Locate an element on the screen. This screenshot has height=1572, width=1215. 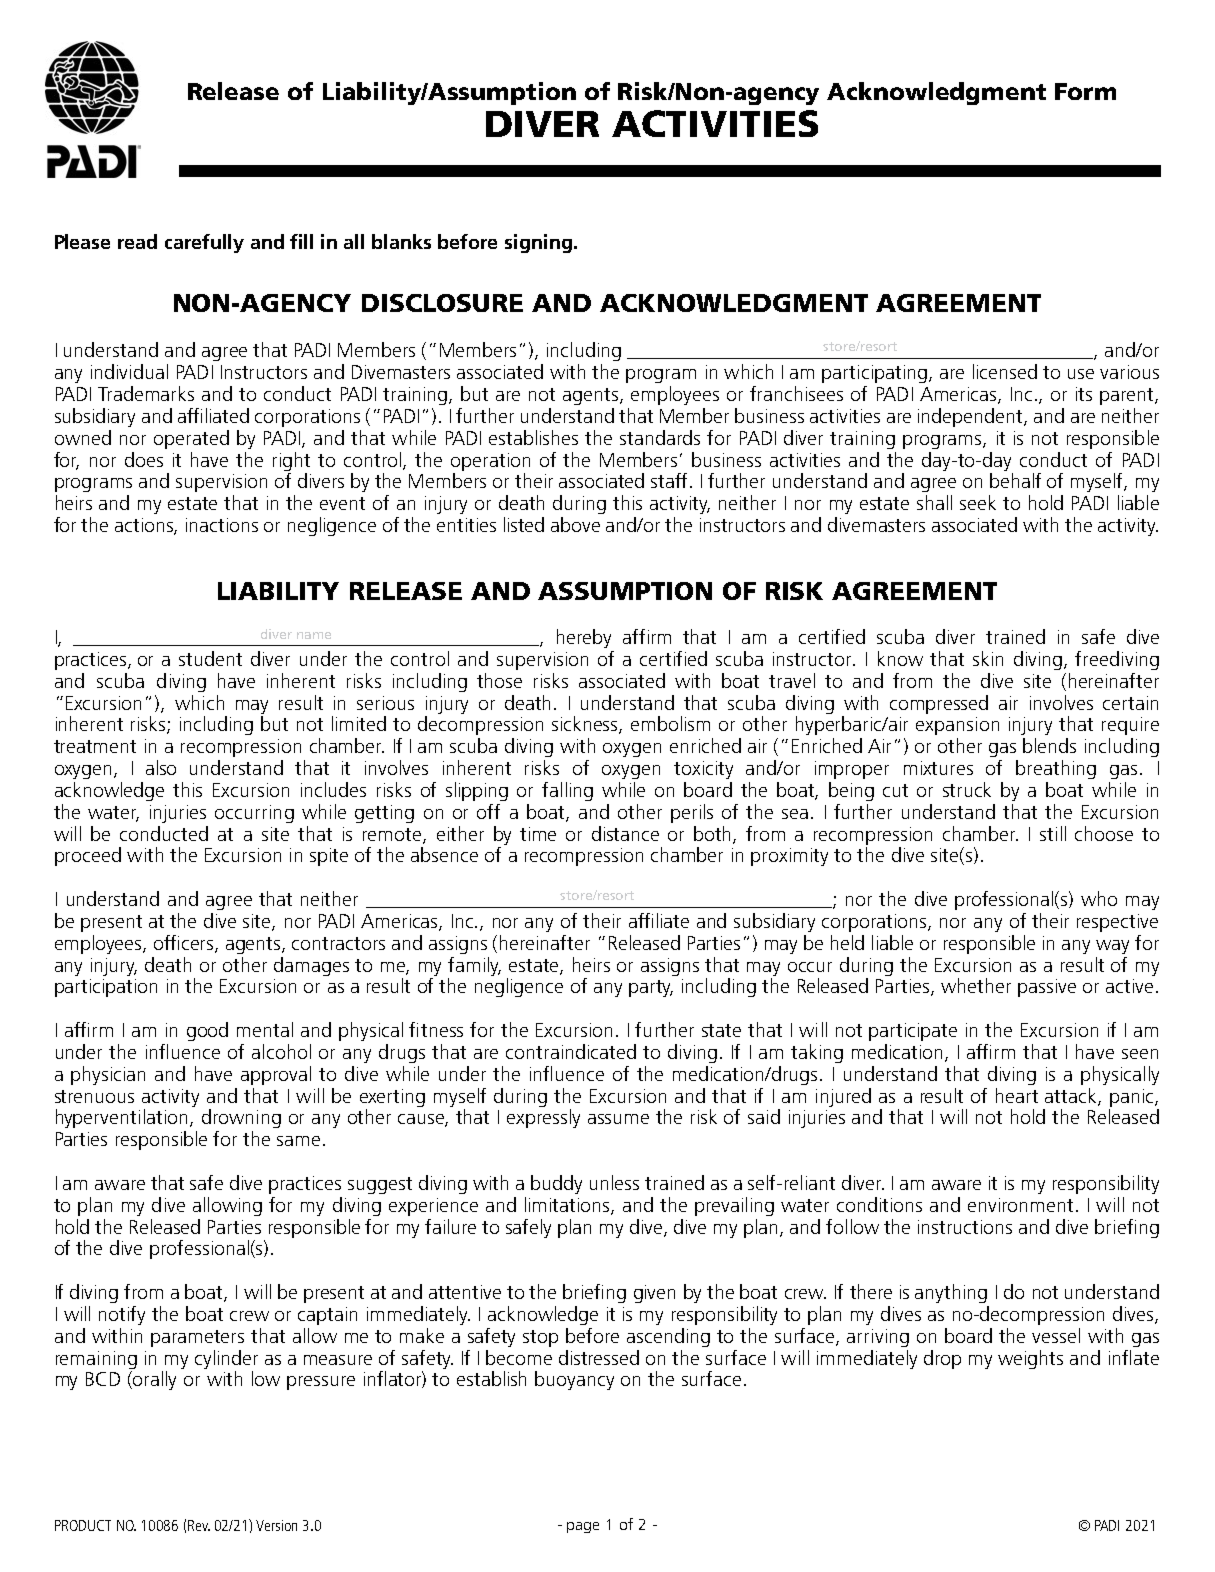
good is located at coordinates (207, 1031).
